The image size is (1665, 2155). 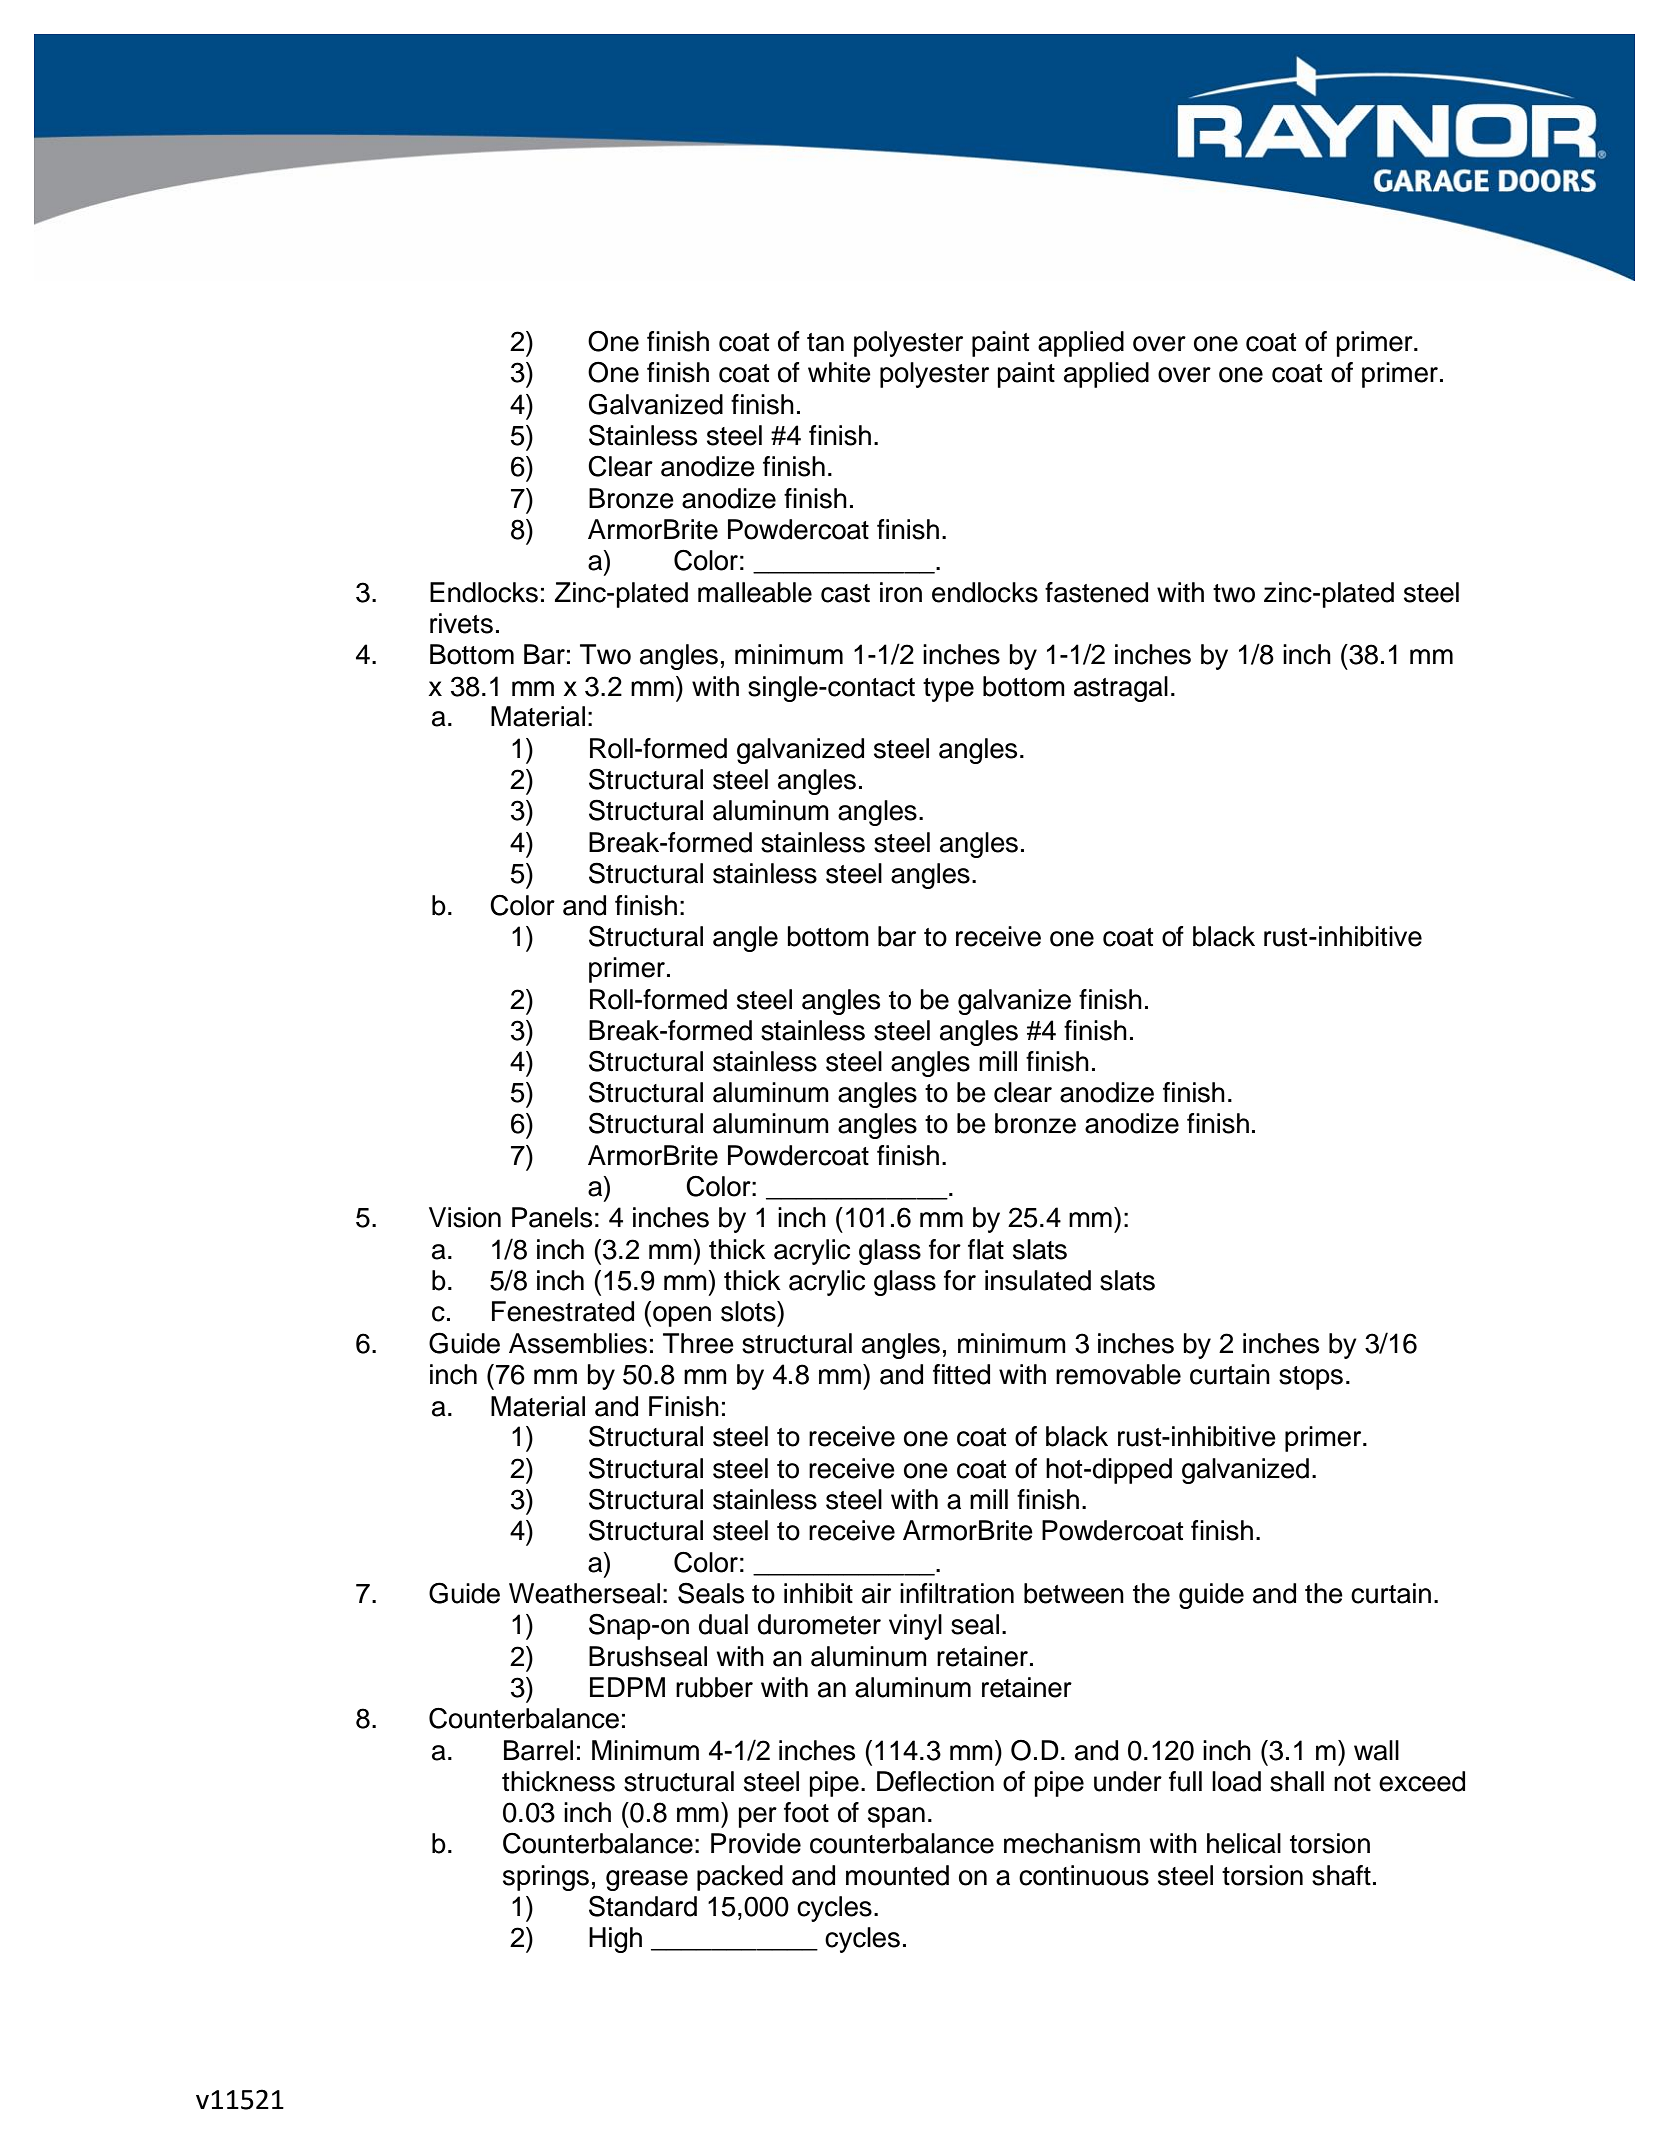 What do you see at coordinates (546, 1878) in the screenshot?
I see `springs` at bounding box center [546, 1878].
